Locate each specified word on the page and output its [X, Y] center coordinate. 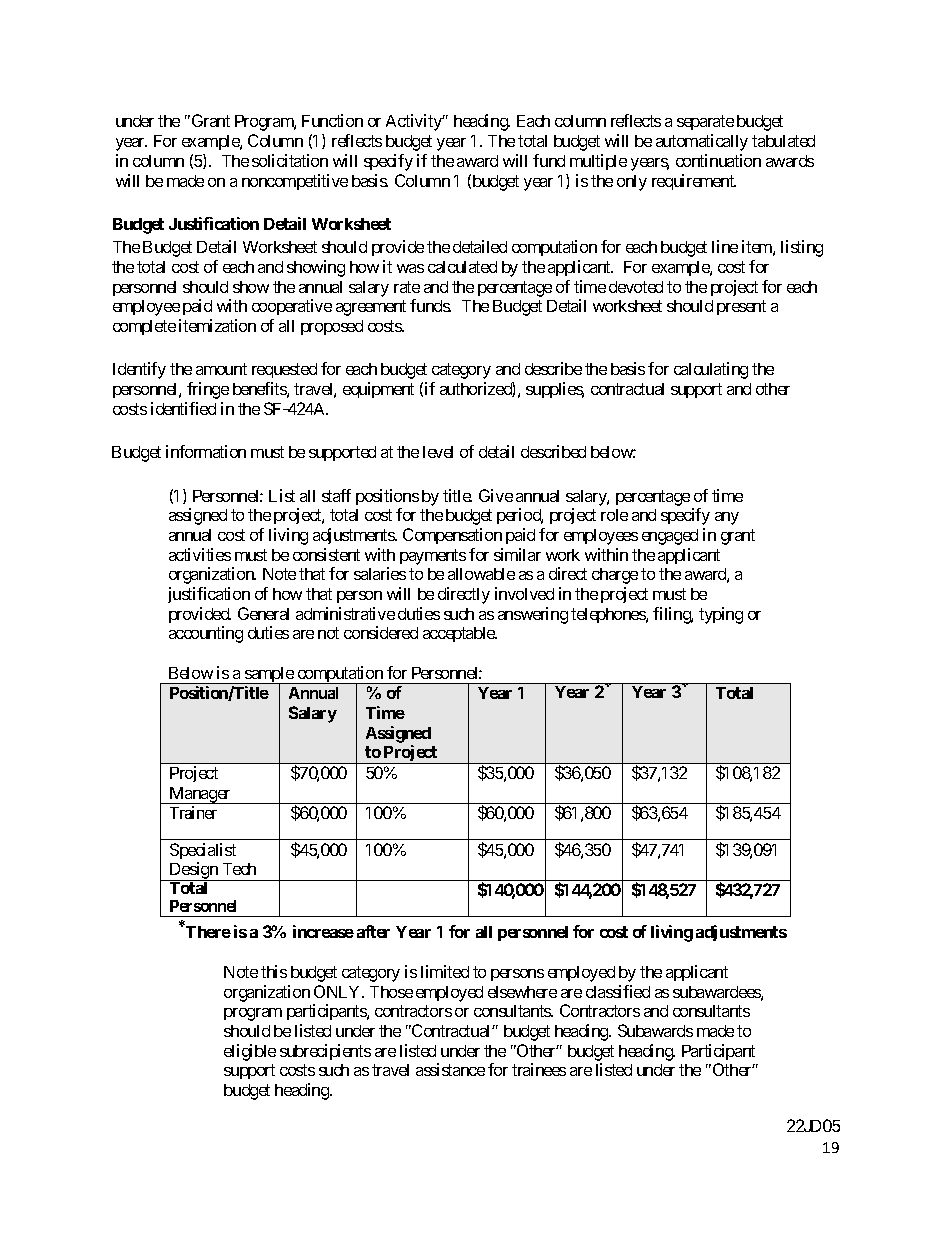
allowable [481, 574]
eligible [250, 1052]
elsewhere [522, 992]
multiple [598, 162]
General [263, 613]
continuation [718, 160]
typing [721, 615]
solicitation [290, 160]
